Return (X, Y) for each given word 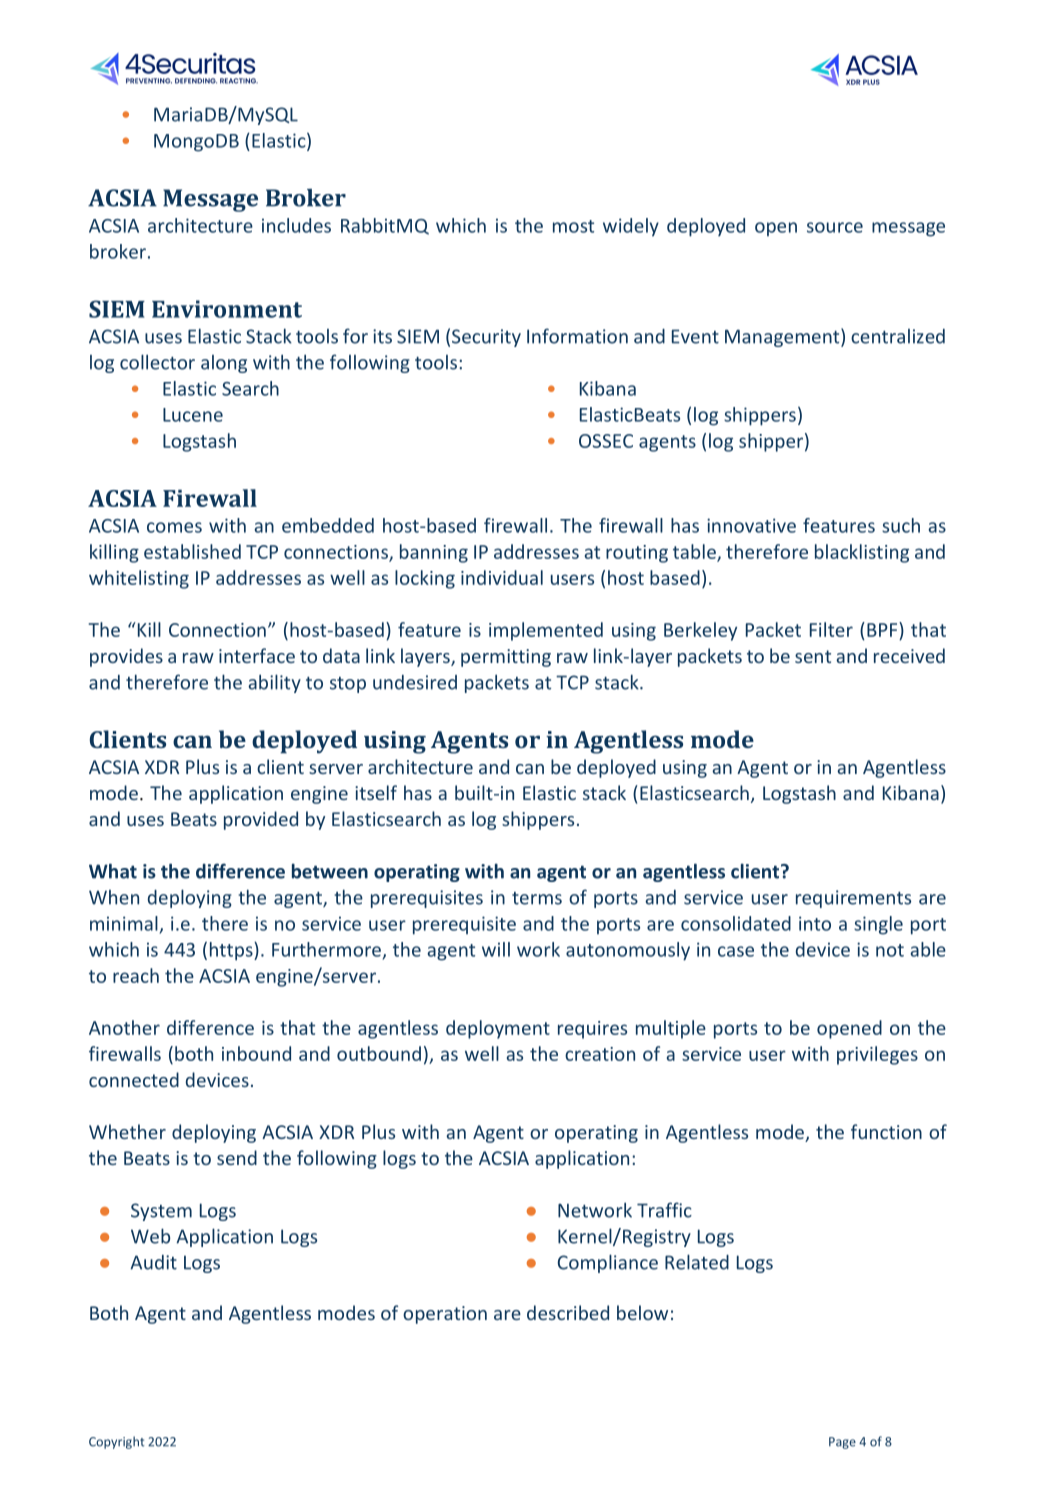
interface (257, 655)
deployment (498, 1029)
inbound (256, 1053)
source (835, 227)
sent (813, 656)
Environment (227, 309)
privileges (877, 1055)
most (573, 226)
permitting (506, 658)
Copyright (117, 1442)
